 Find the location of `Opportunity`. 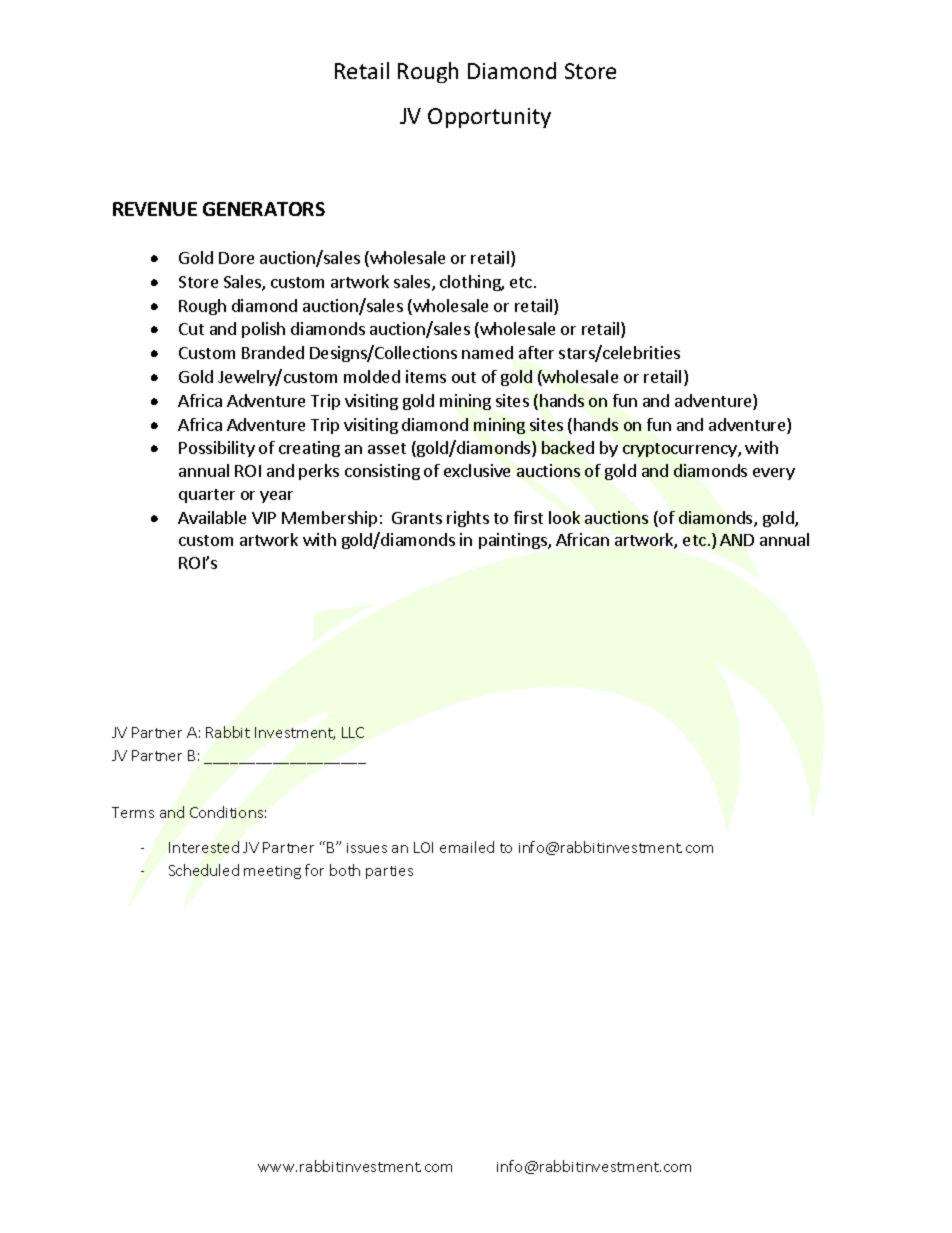

Opportunity is located at coordinates (489, 118).
